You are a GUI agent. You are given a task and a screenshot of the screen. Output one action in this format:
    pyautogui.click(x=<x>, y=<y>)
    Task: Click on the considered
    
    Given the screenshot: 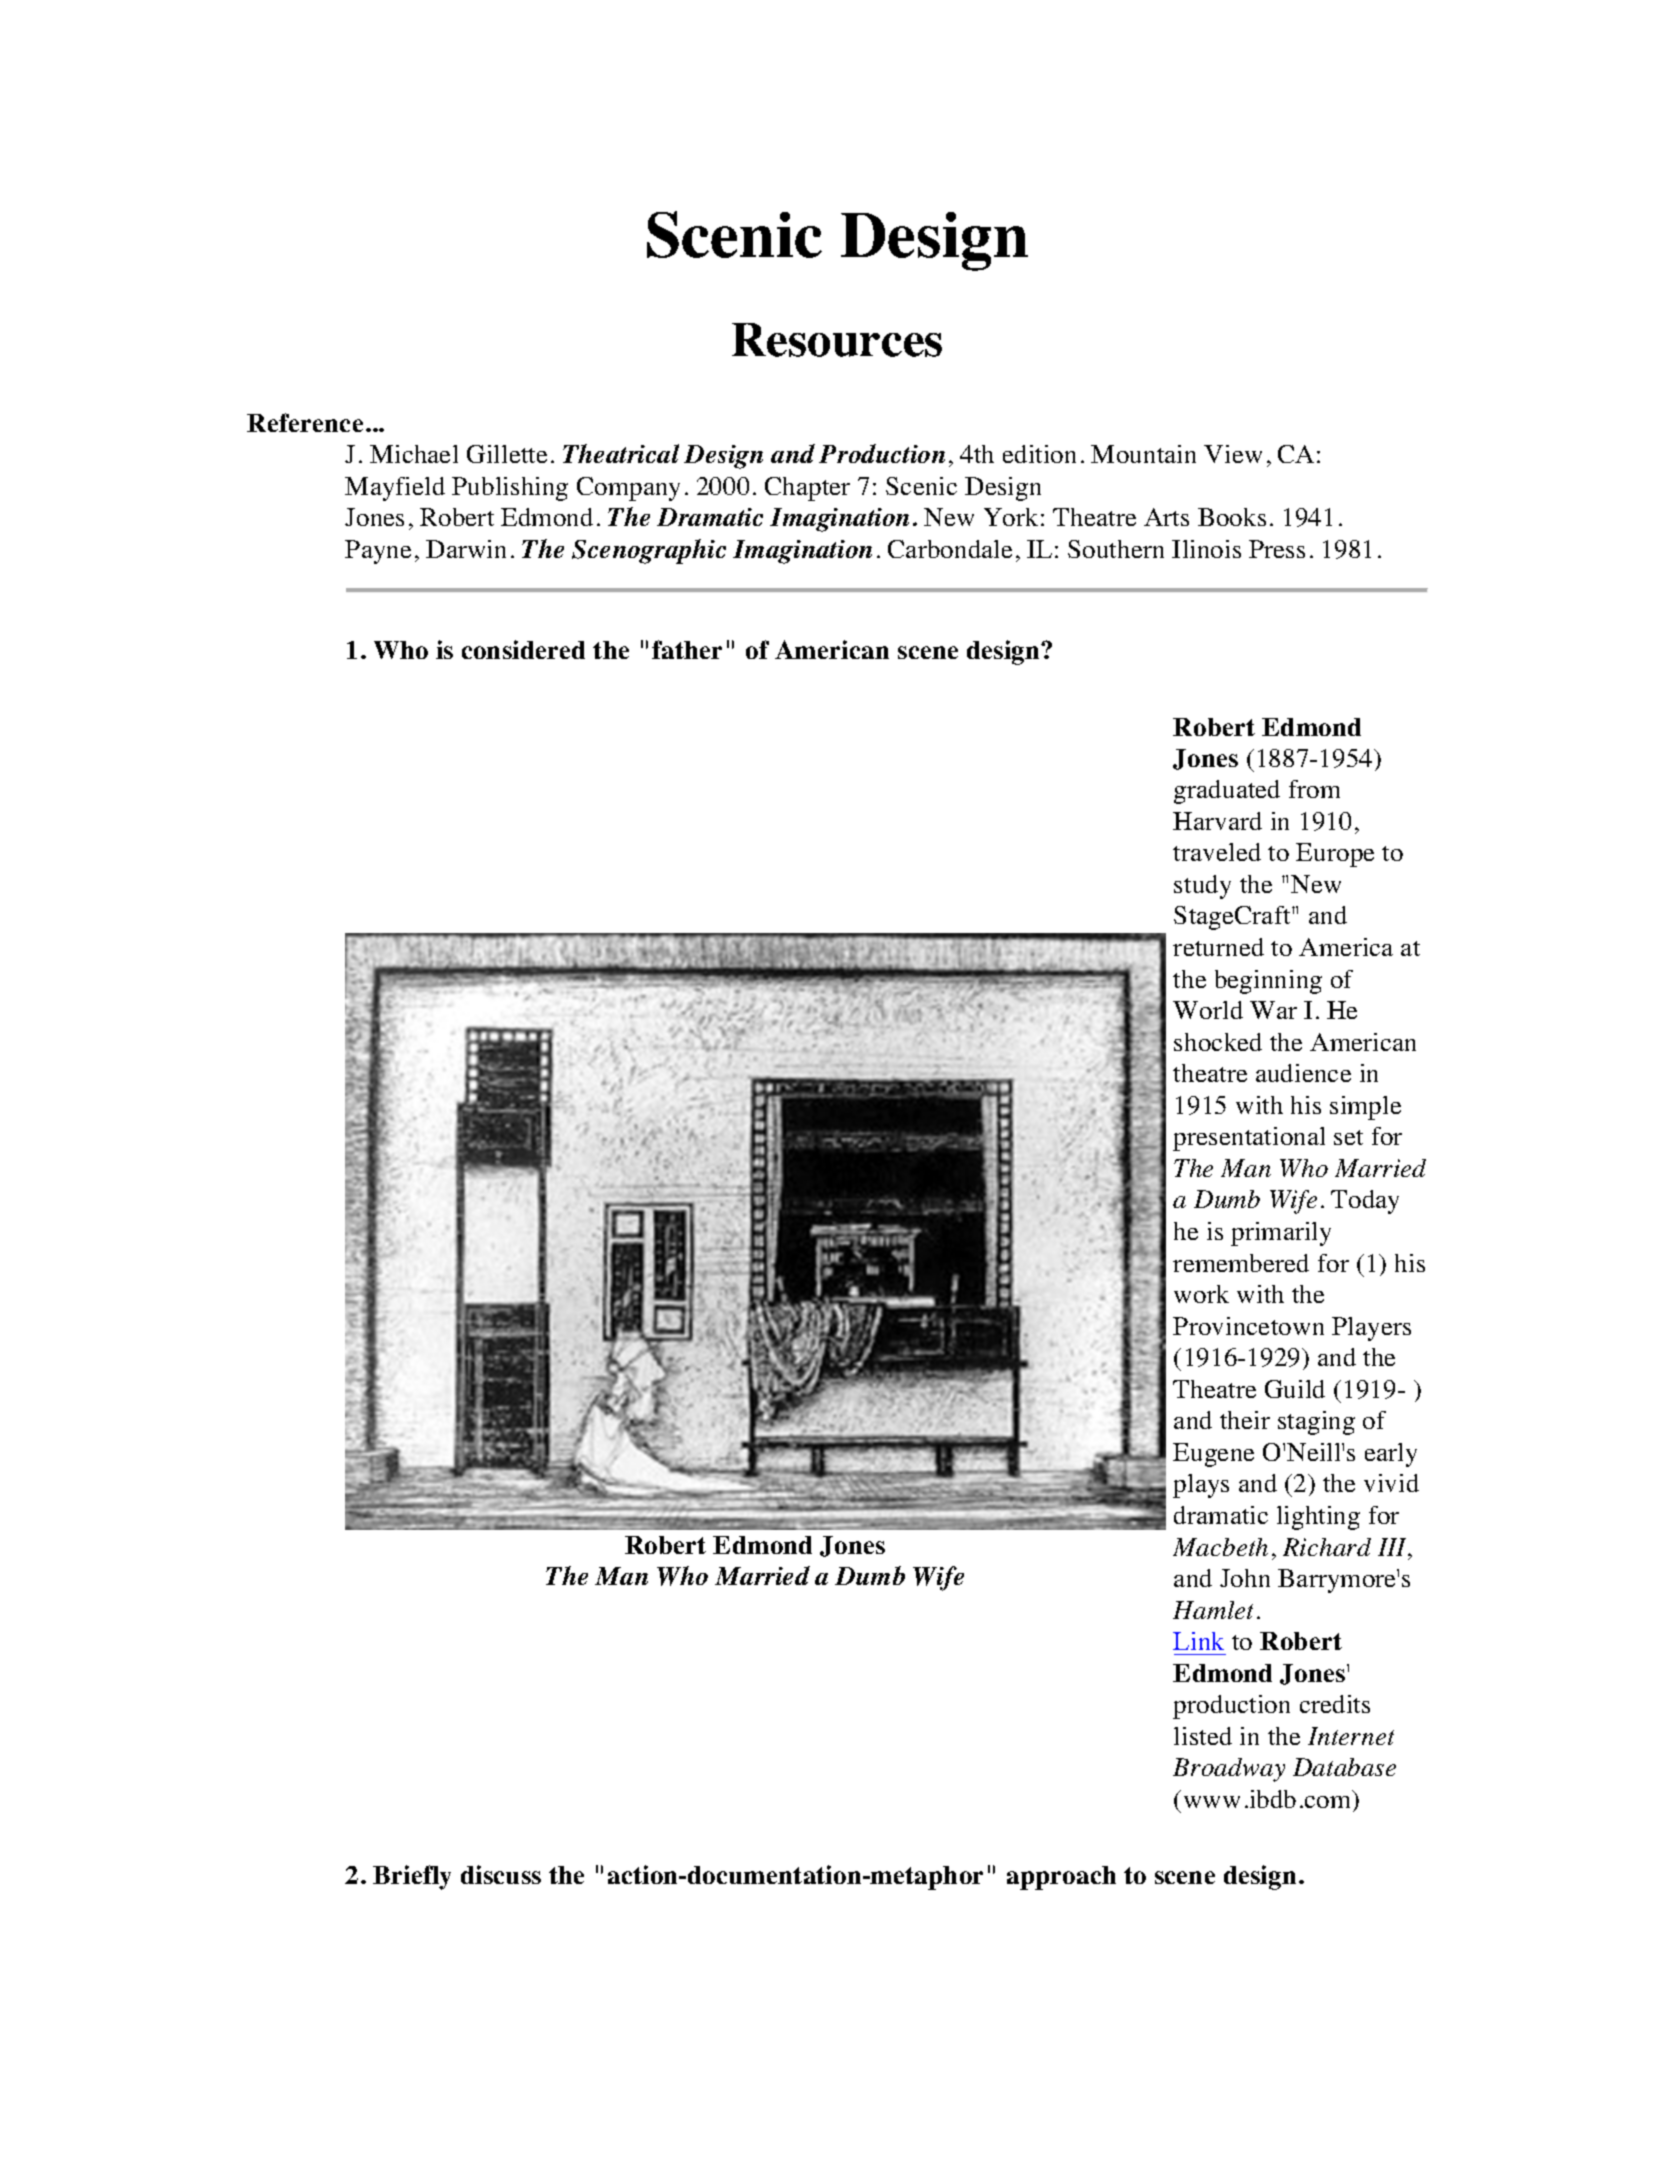 What is the action you would take?
    pyautogui.click(x=523, y=649)
